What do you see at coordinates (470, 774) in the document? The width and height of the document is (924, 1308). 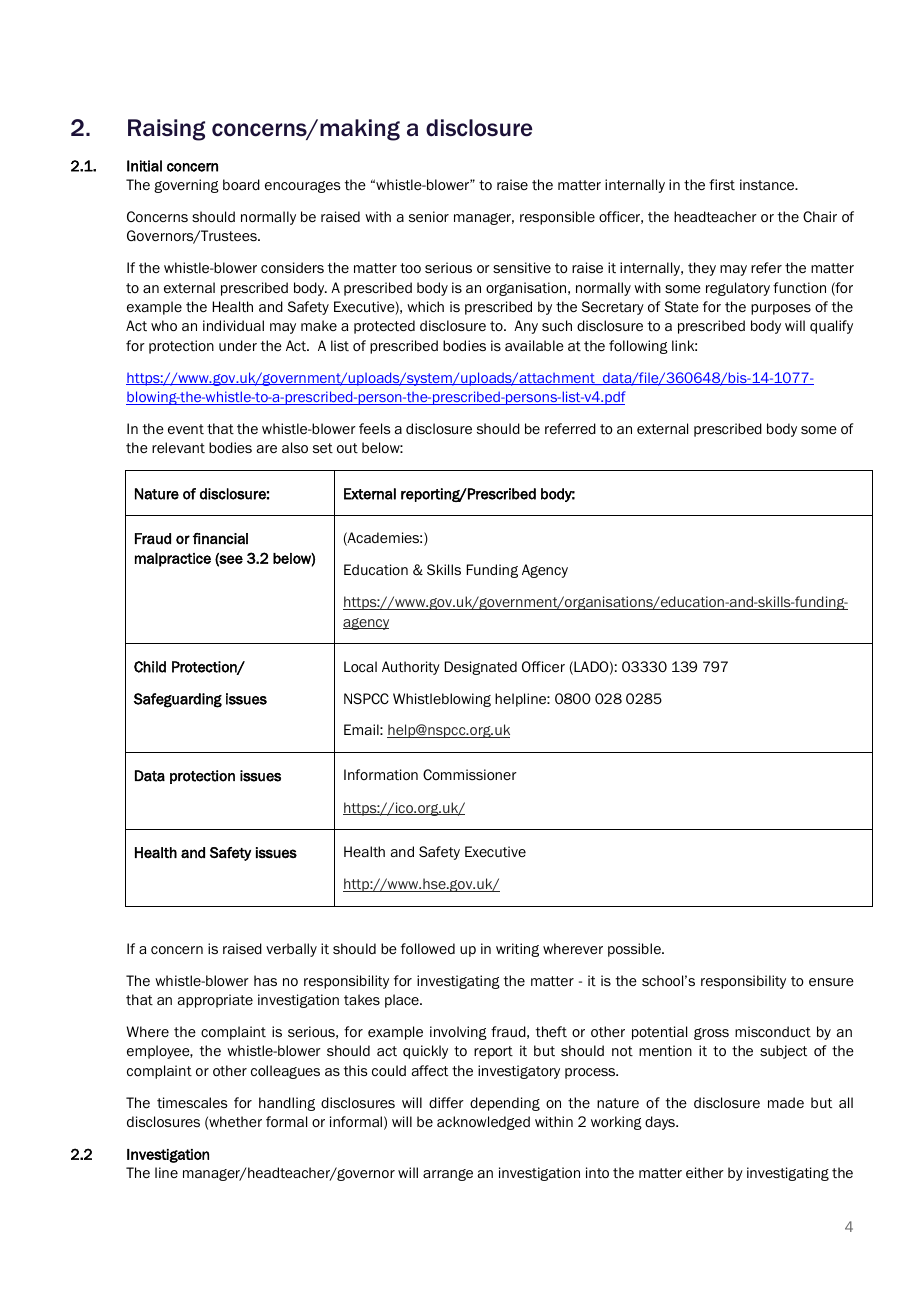 I see `Commissioner` at bounding box center [470, 774].
